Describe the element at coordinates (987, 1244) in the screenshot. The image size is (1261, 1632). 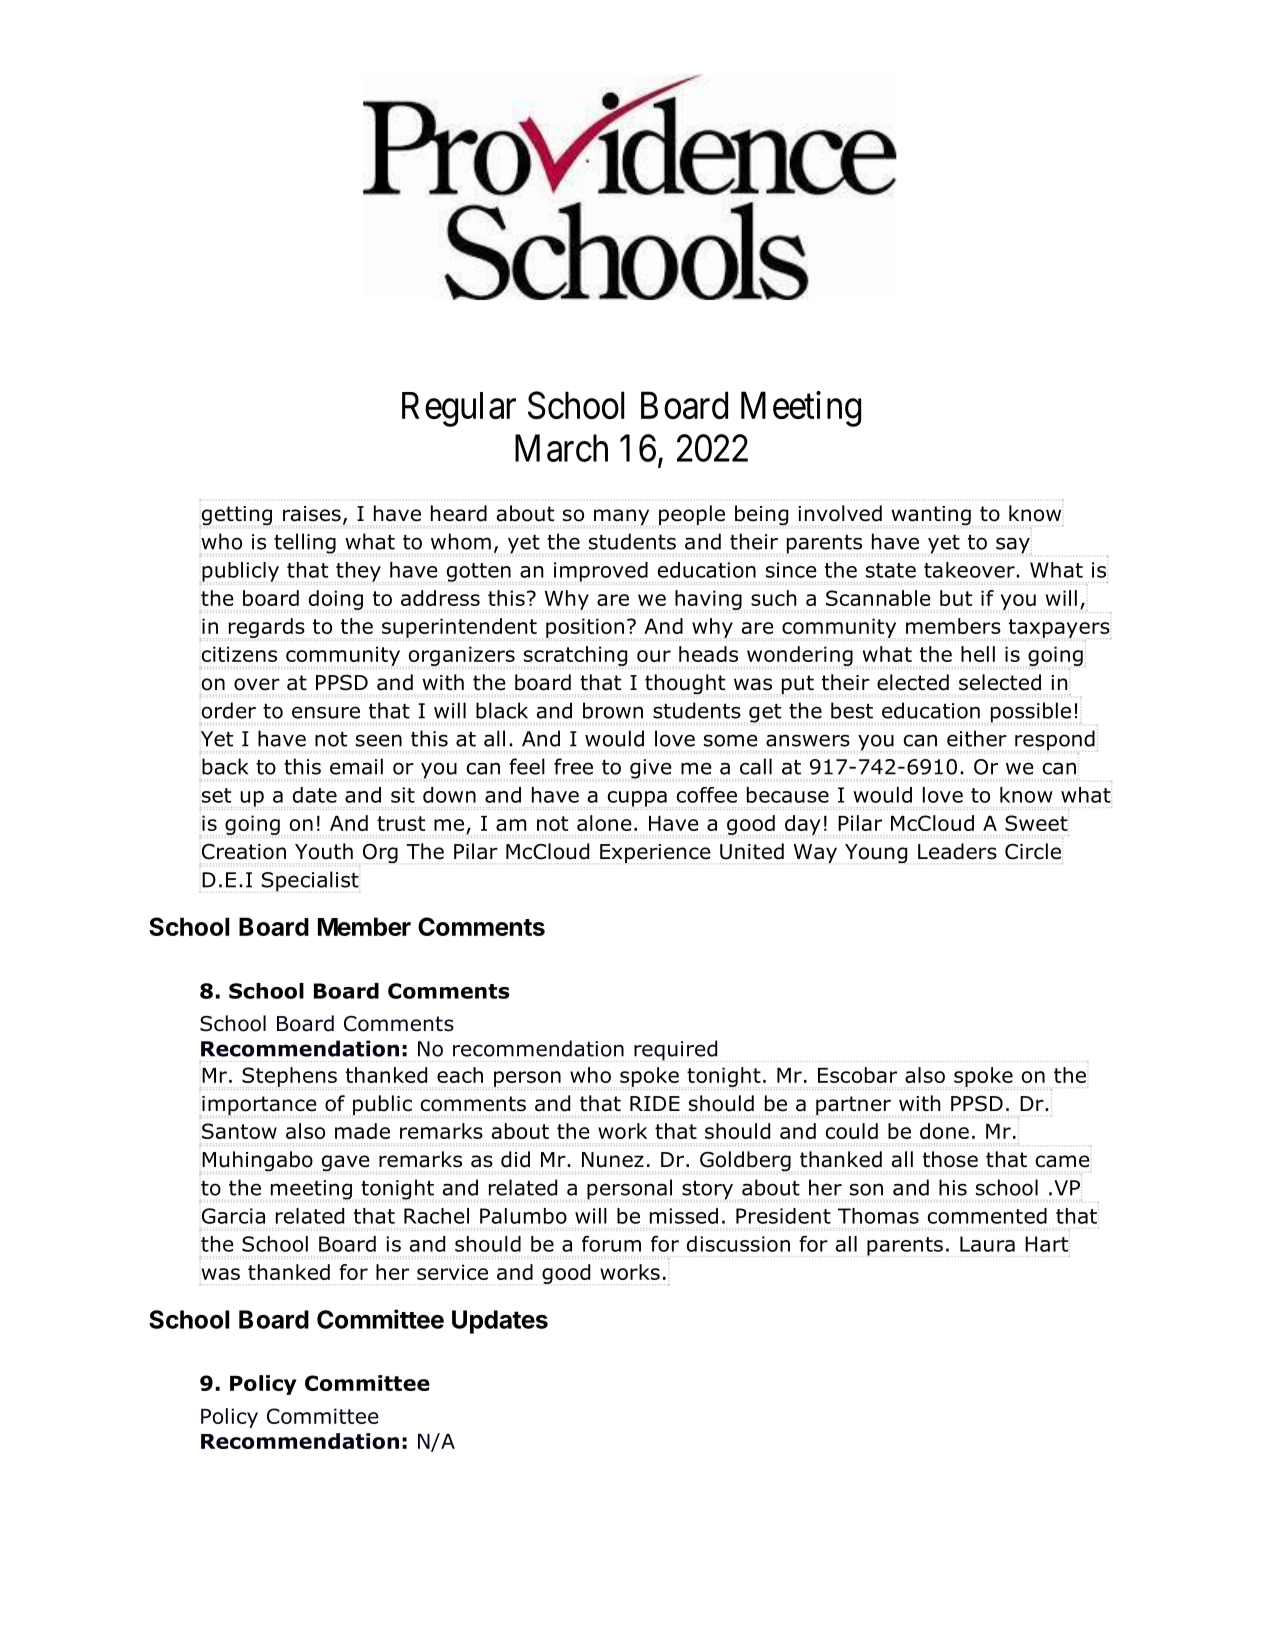
I see `Laura` at that location.
